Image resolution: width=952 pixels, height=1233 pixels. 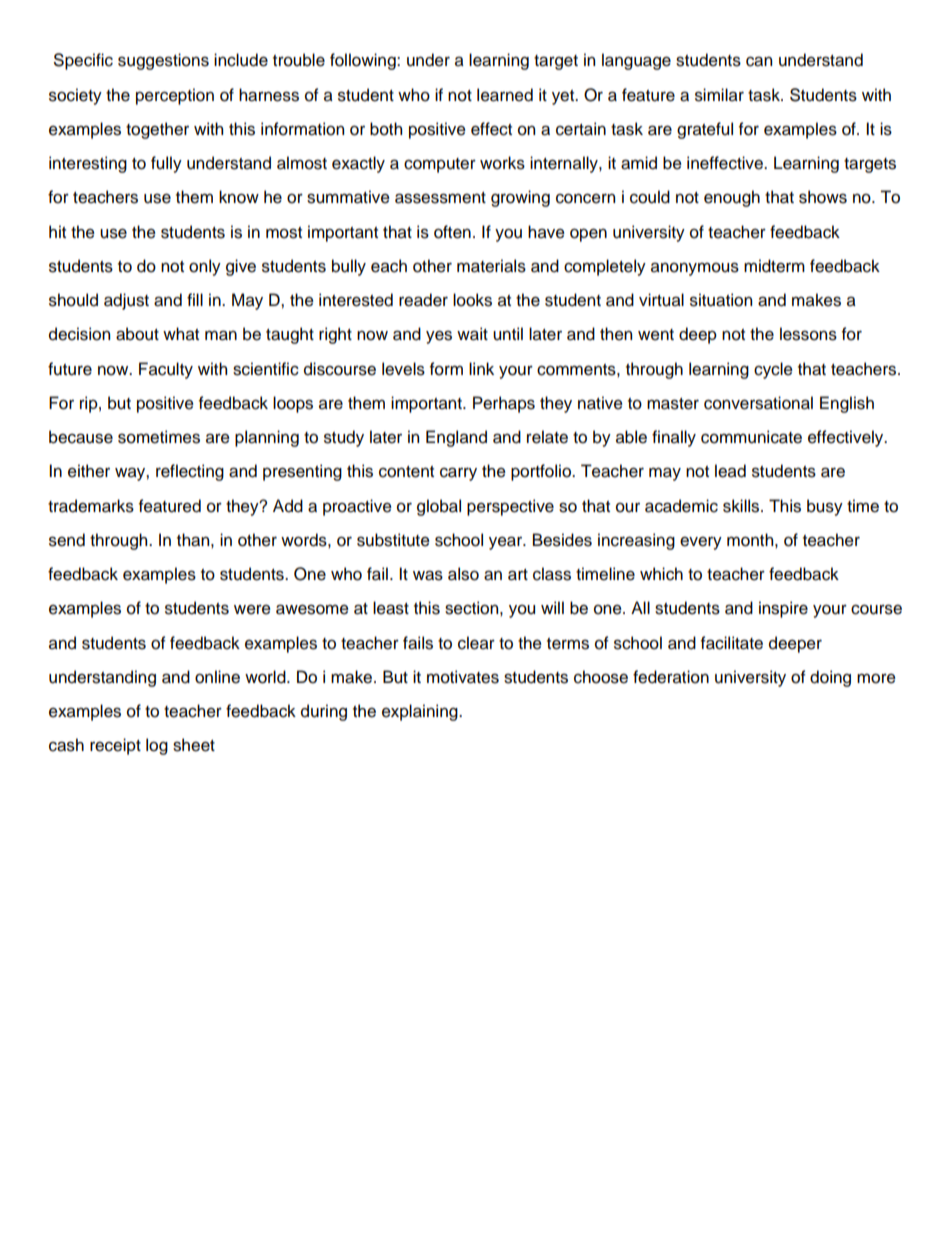 What do you see at coordinates (175, 96) in the page?
I see `perception` at bounding box center [175, 96].
